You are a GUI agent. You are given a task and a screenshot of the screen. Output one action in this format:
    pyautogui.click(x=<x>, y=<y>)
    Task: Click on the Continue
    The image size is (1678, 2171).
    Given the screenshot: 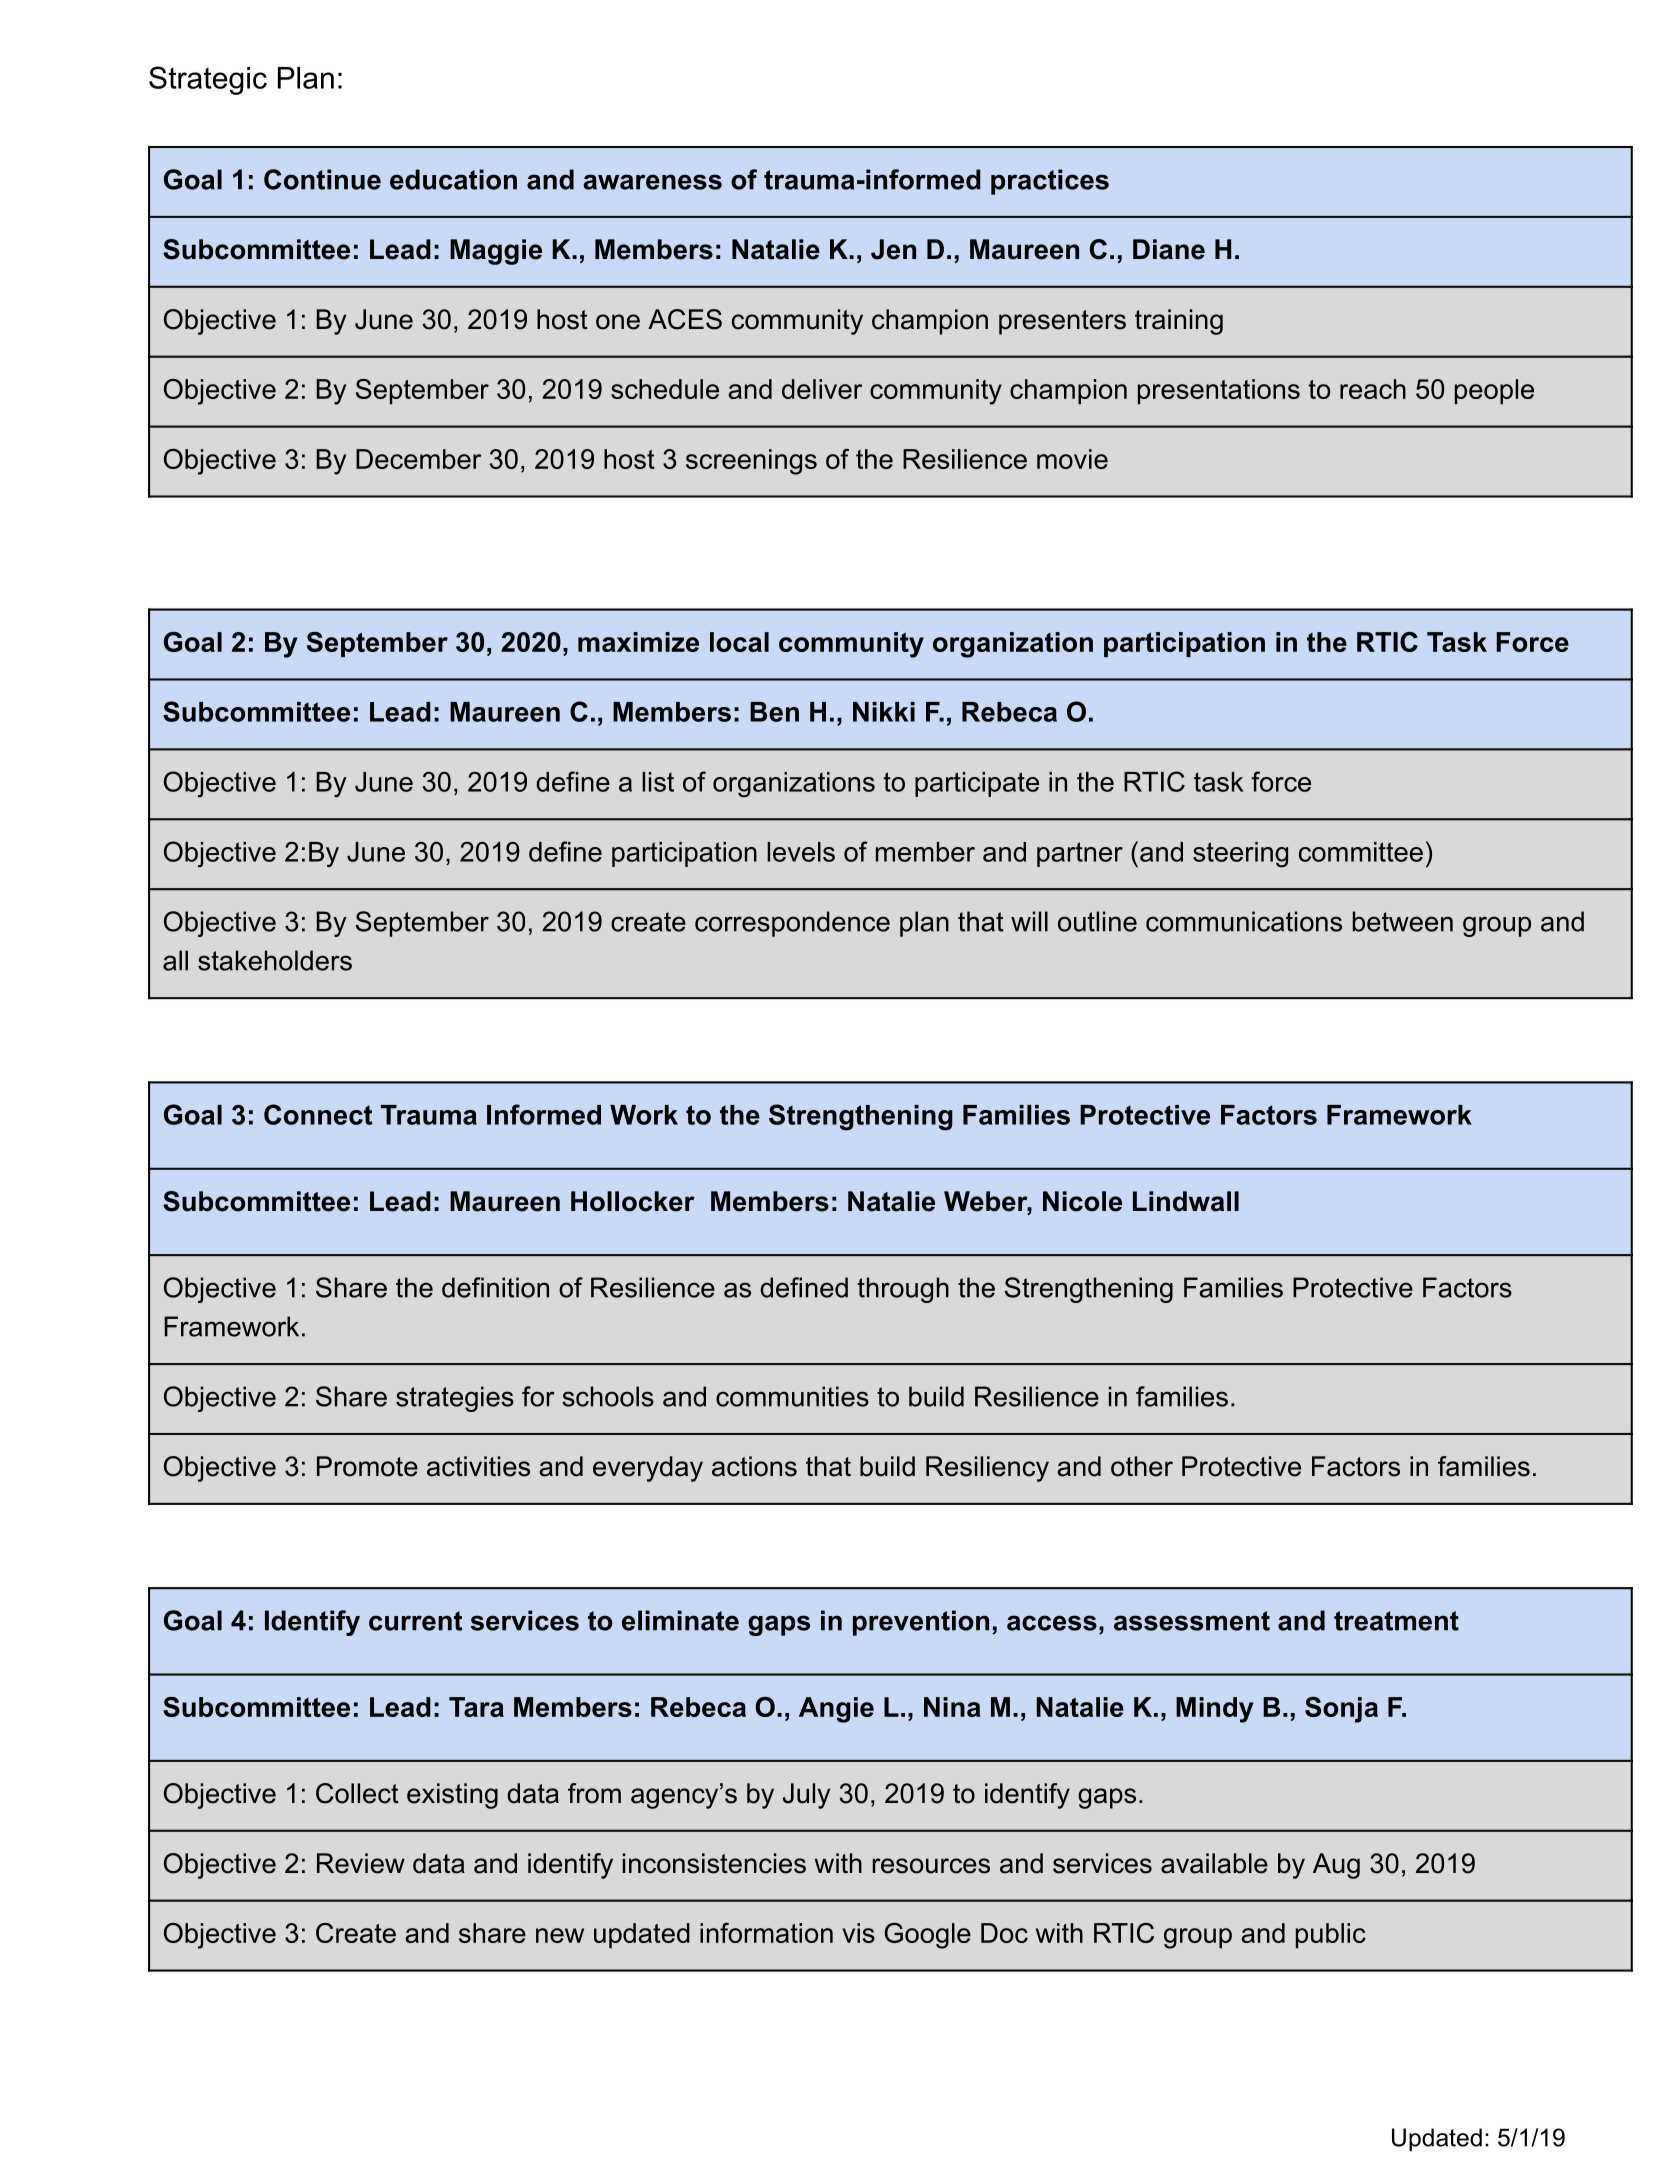 What is the action you would take?
    pyautogui.click(x=322, y=179)
